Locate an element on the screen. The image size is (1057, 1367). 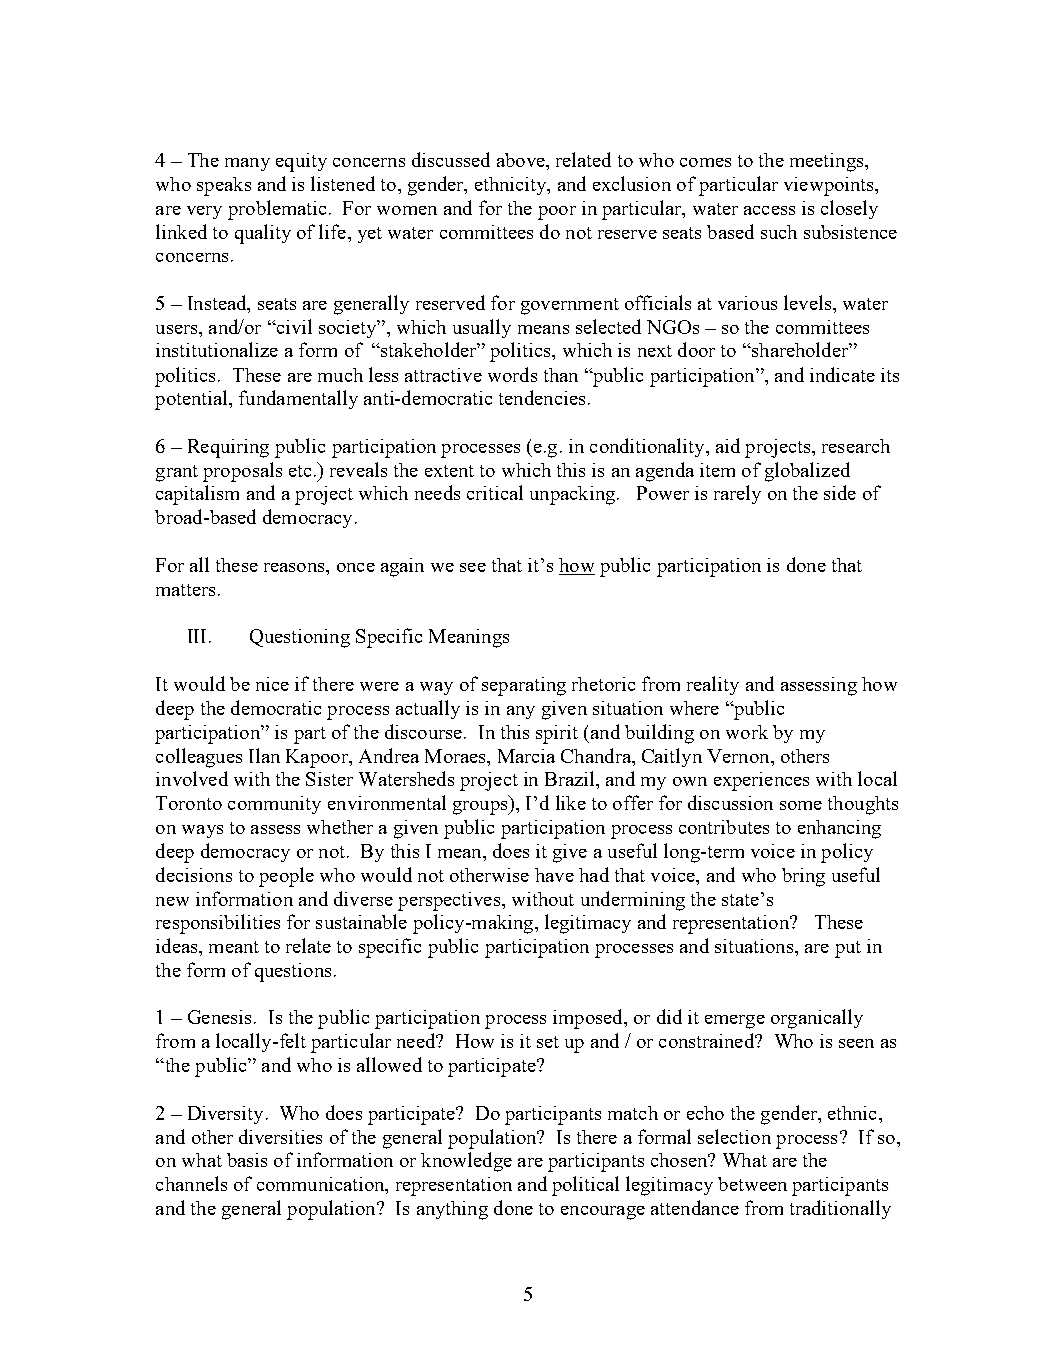
bring is located at coordinates (803, 877).
